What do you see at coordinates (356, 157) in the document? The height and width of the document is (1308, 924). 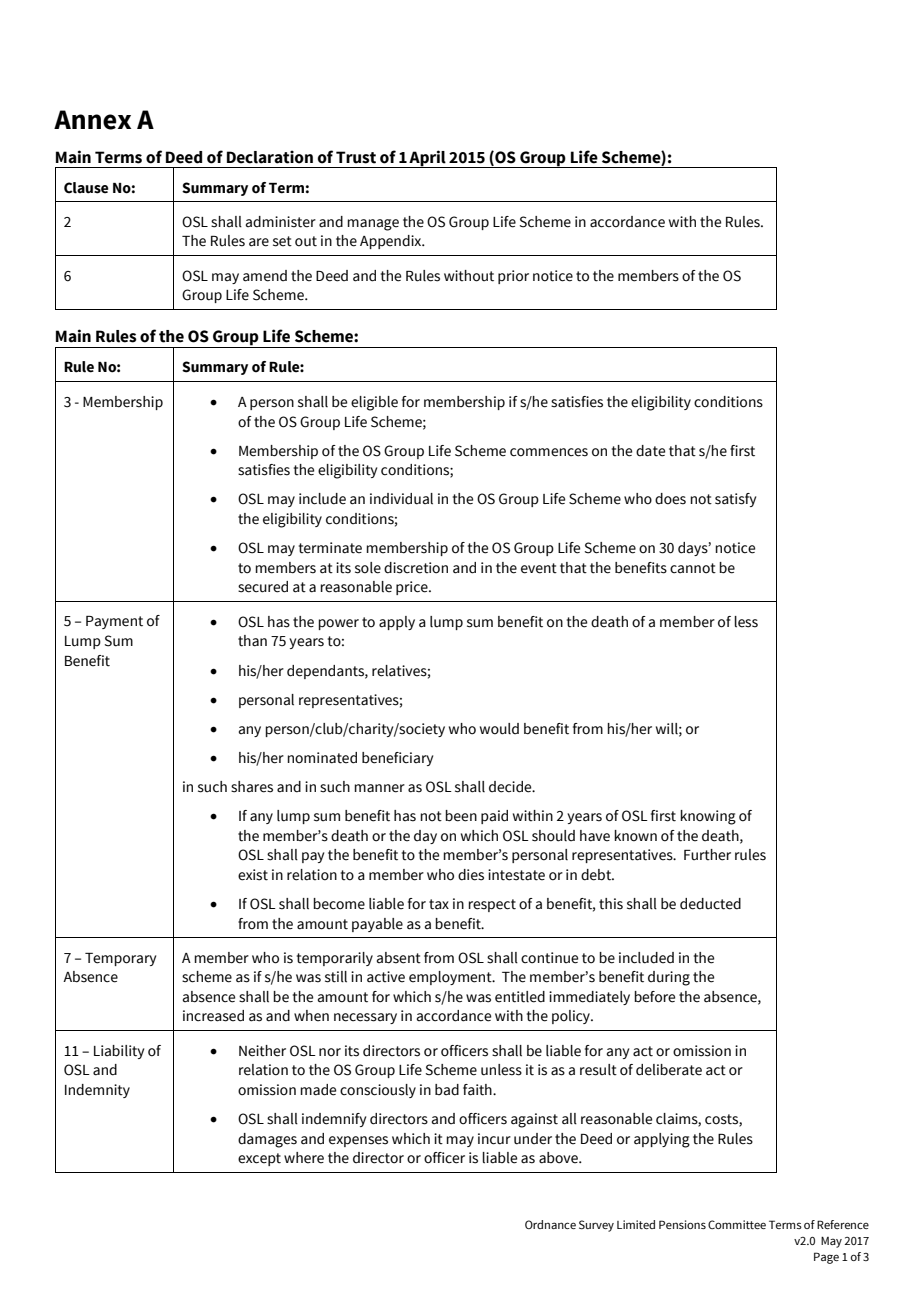 I see `Trust` at bounding box center [356, 157].
